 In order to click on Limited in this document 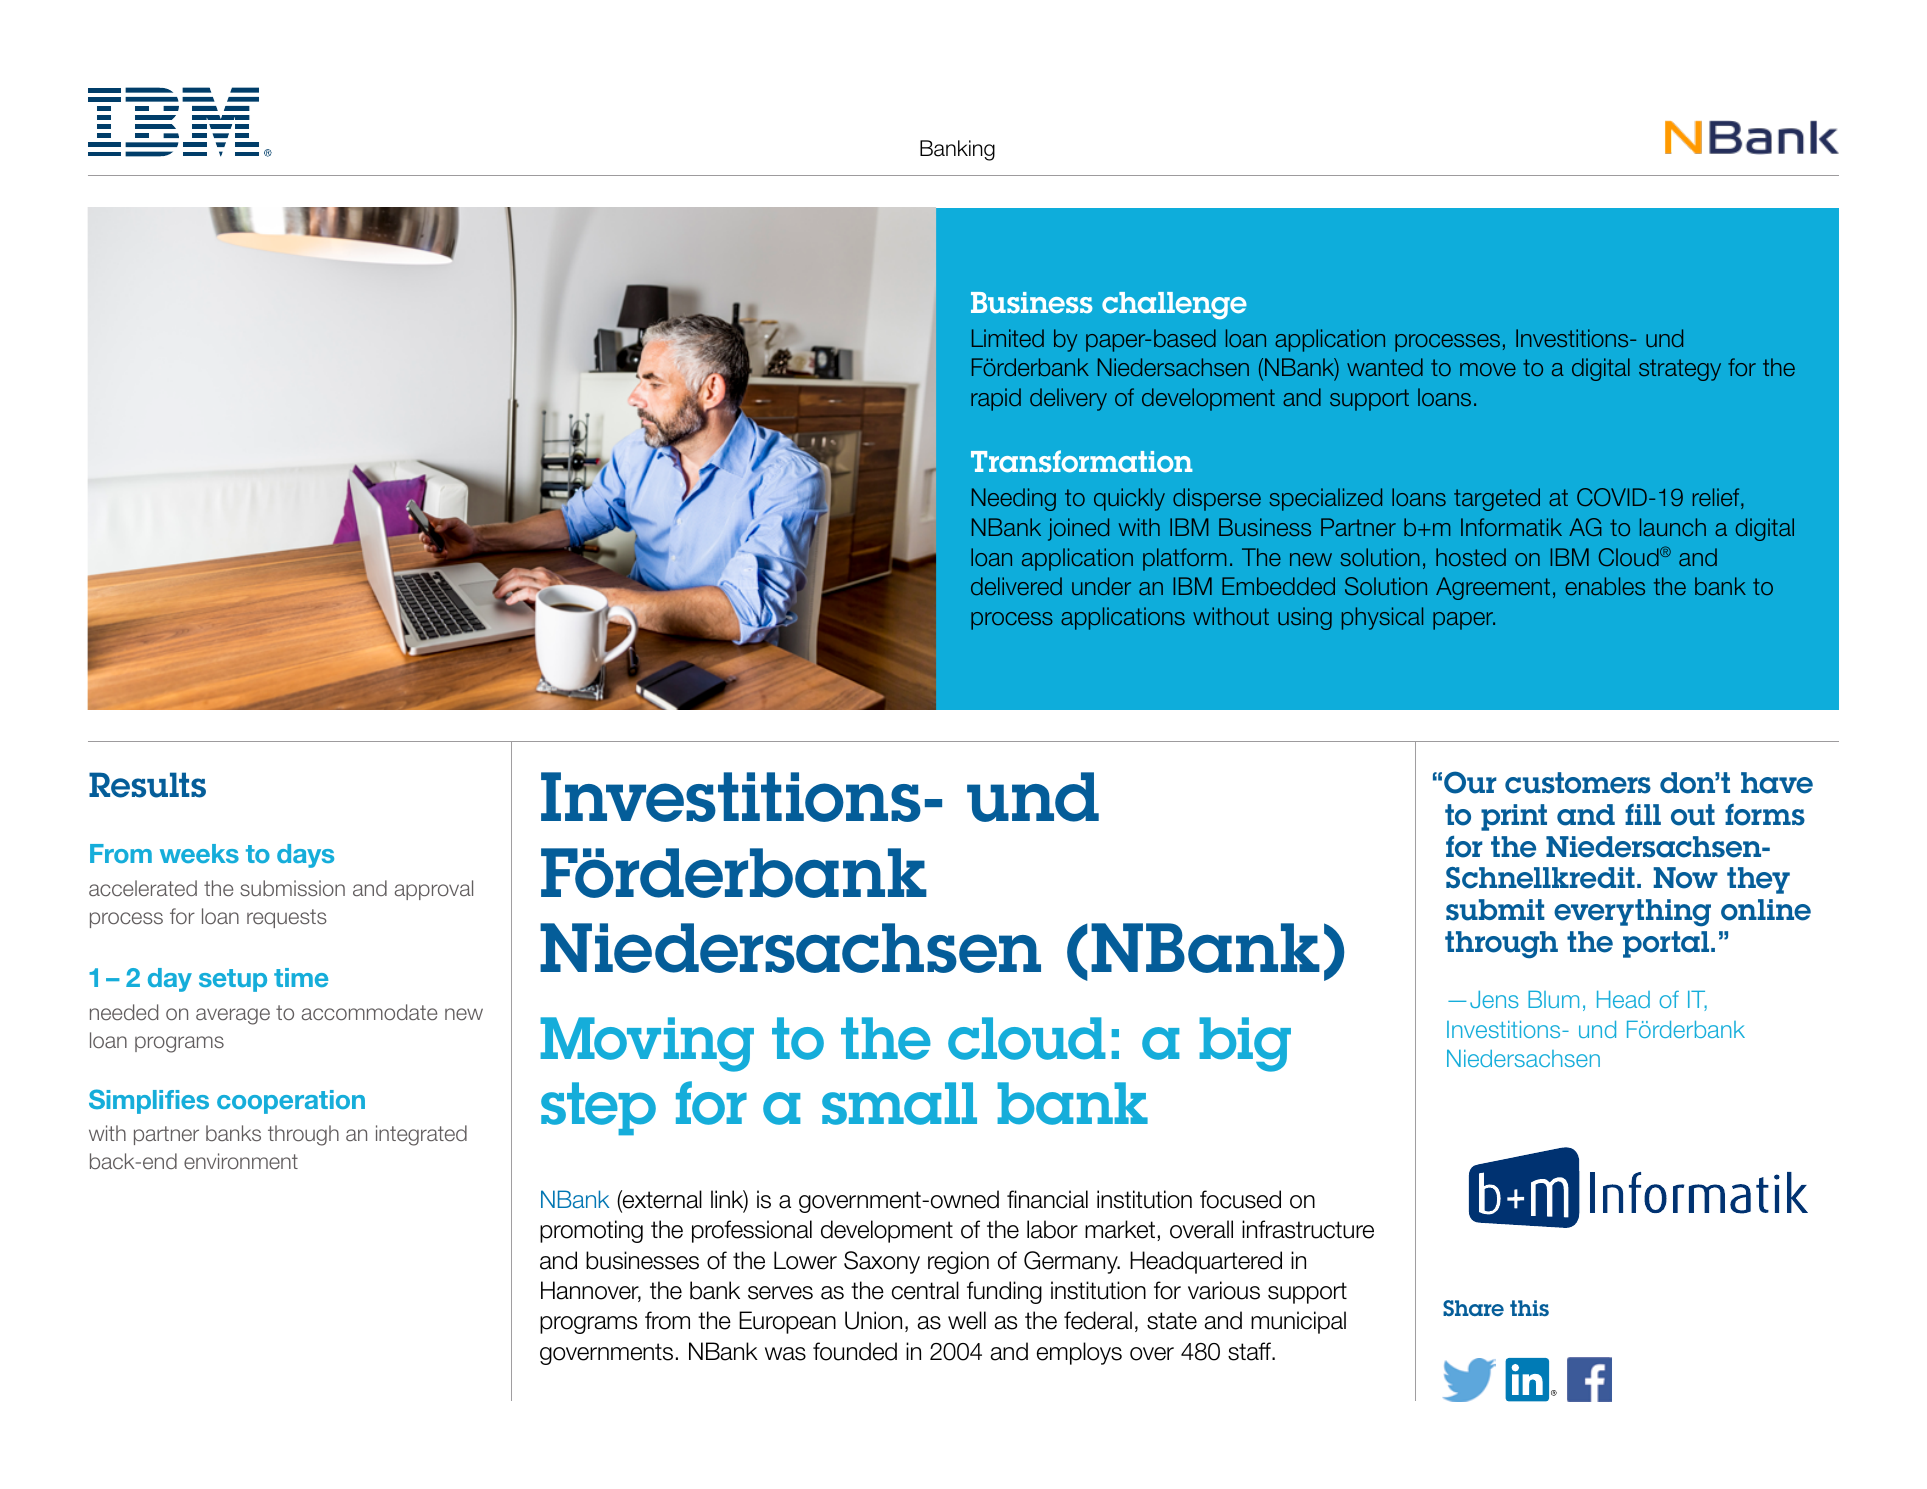, I will do `click(1008, 338)`.
